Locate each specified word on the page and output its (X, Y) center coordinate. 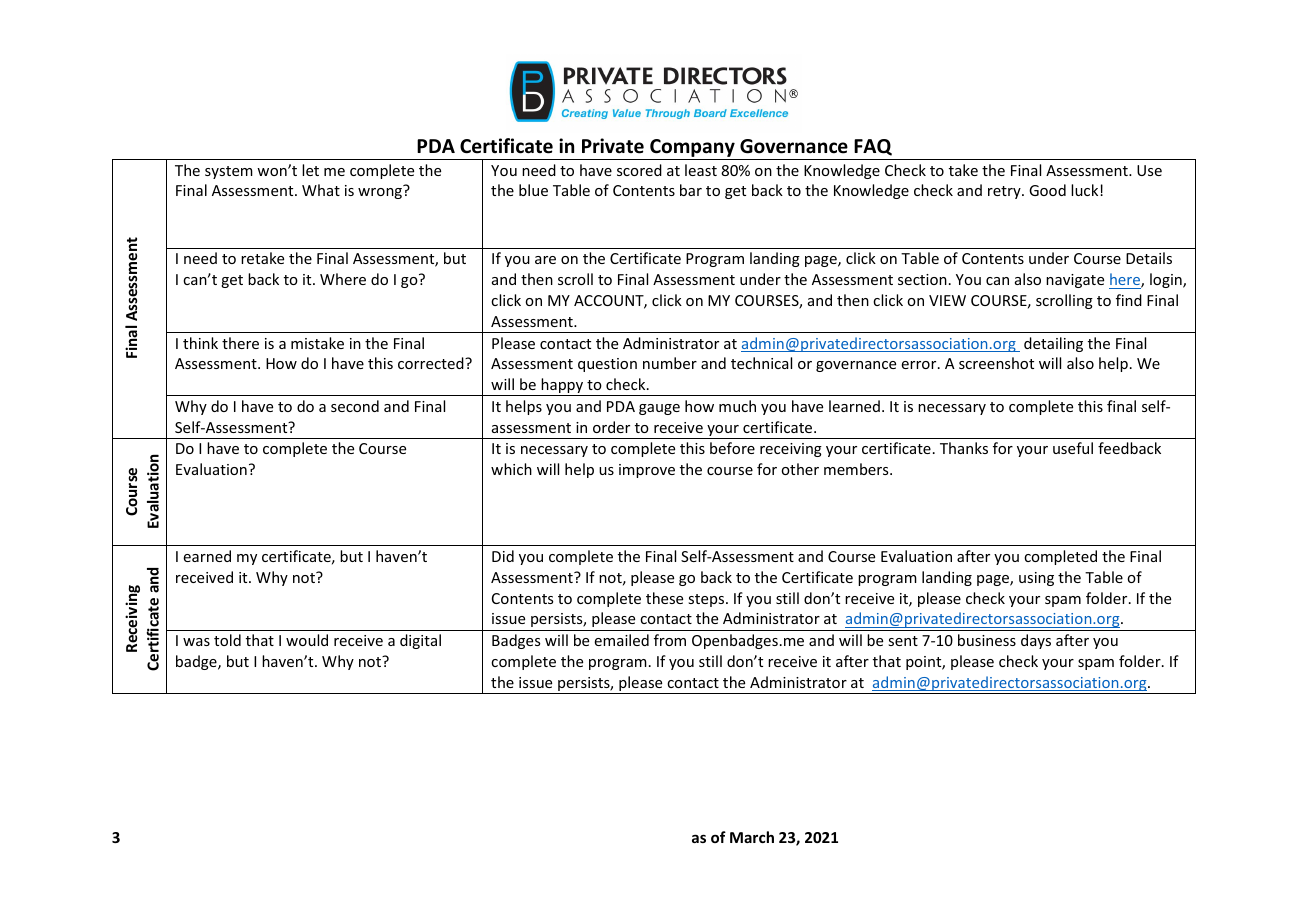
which (511, 469)
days (1036, 641)
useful (1073, 448)
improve (647, 471)
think (200, 343)
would (307, 640)
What (321, 190)
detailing (1053, 344)
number (670, 363)
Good (1047, 190)
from (670, 640)
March (752, 837)
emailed (621, 640)
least (701, 170)
